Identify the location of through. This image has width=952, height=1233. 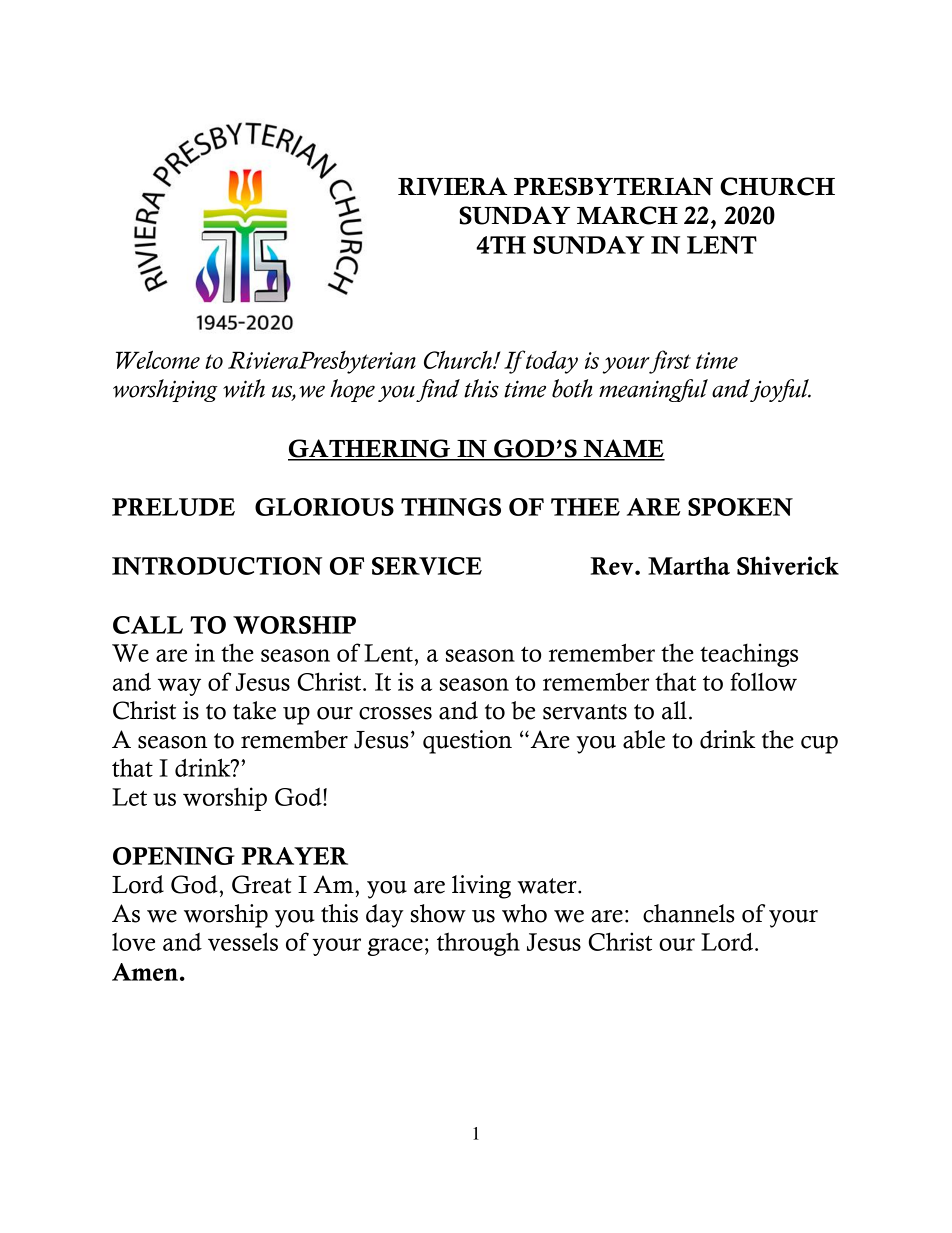
(478, 944).
